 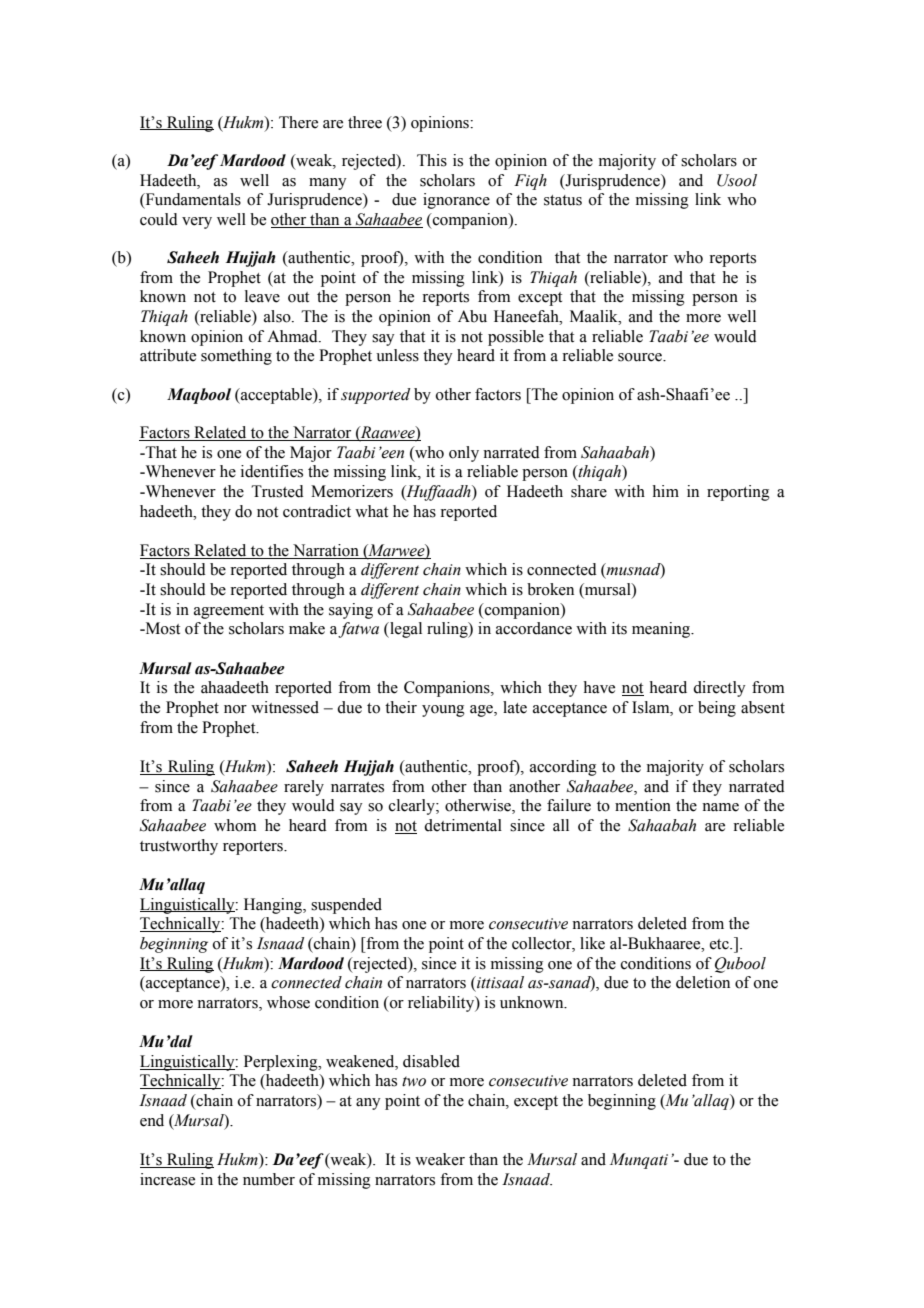 I want to click on name, so click(x=720, y=807).
